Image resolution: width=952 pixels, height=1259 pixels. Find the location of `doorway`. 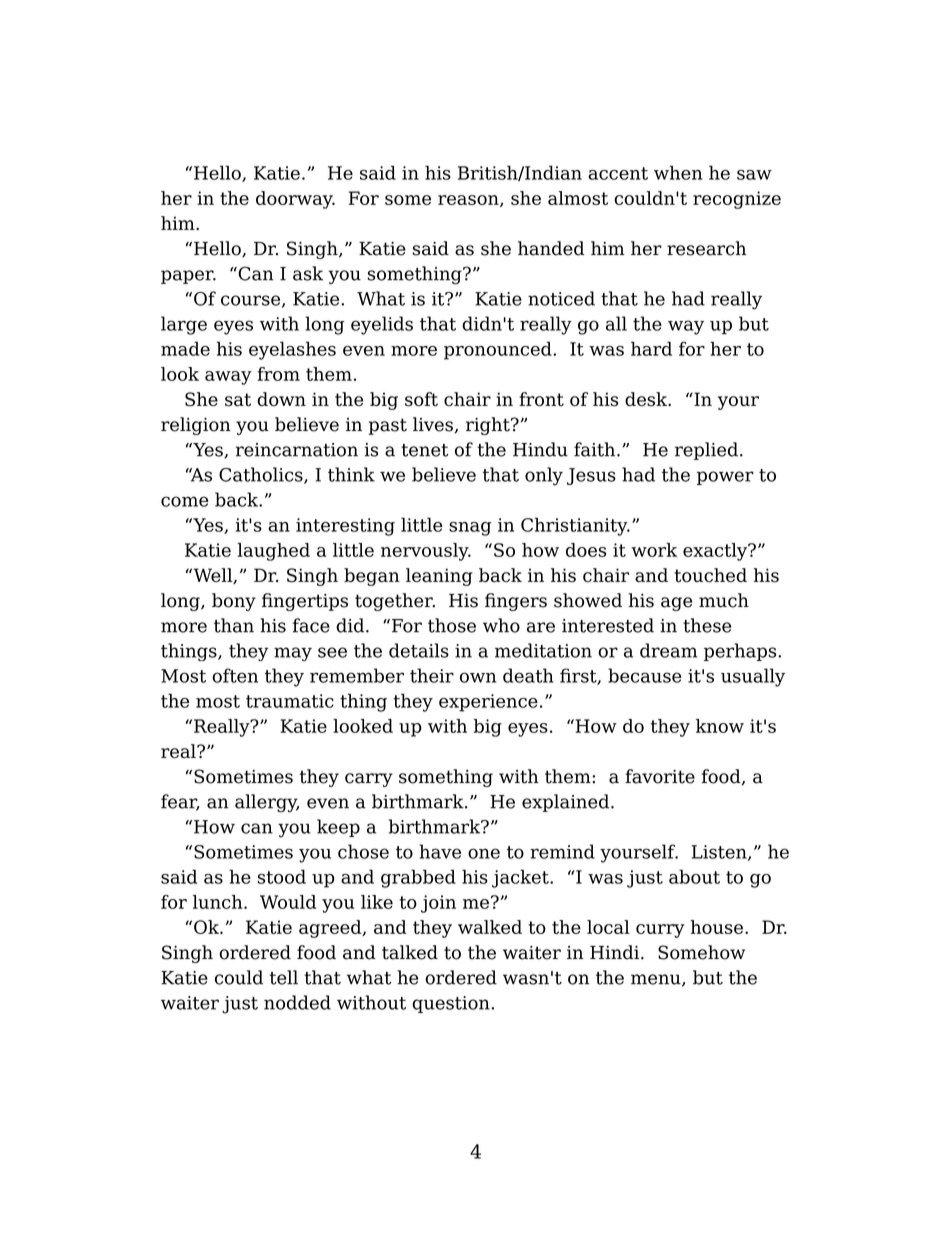

doorway is located at coordinates (295, 200).
